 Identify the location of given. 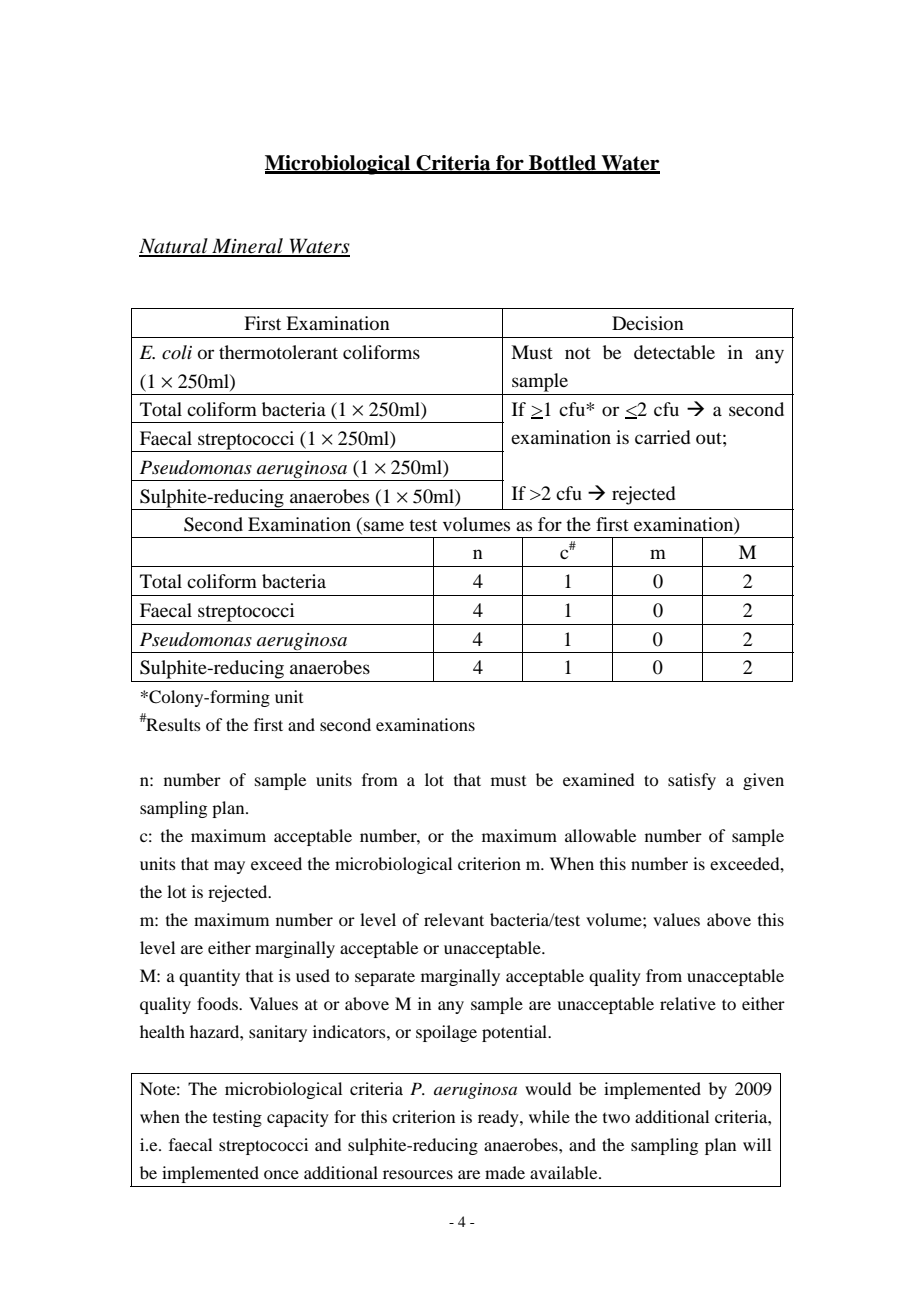
(763, 781).
